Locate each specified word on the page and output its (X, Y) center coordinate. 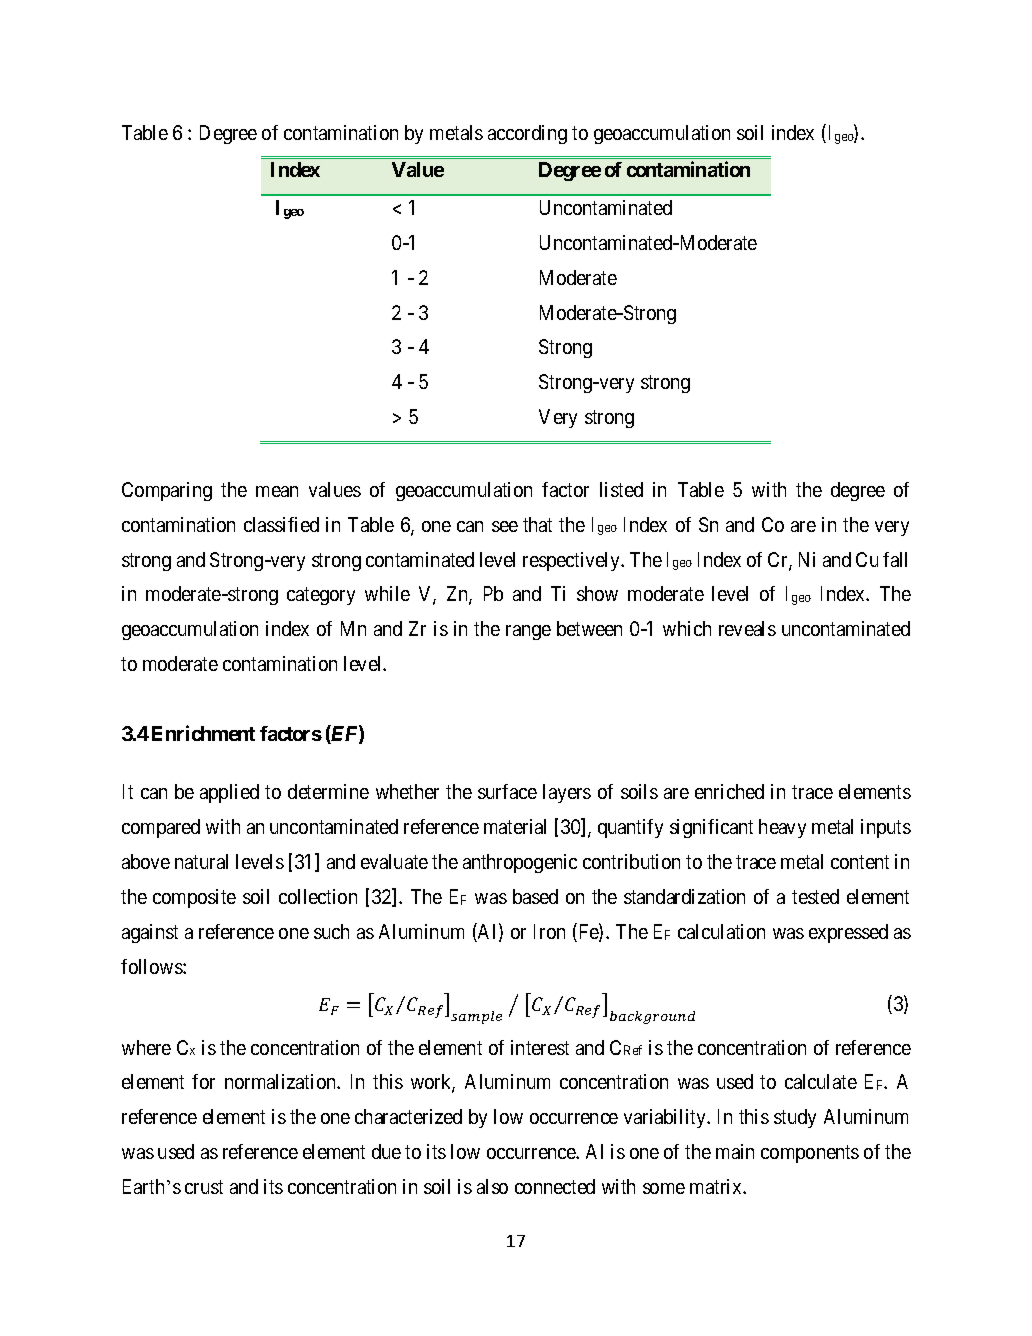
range (528, 632)
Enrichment (203, 733)
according (527, 134)
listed (621, 489)
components (810, 1154)
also (492, 1186)
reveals (747, 628)
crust (204, 1187)
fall (895, 559)
